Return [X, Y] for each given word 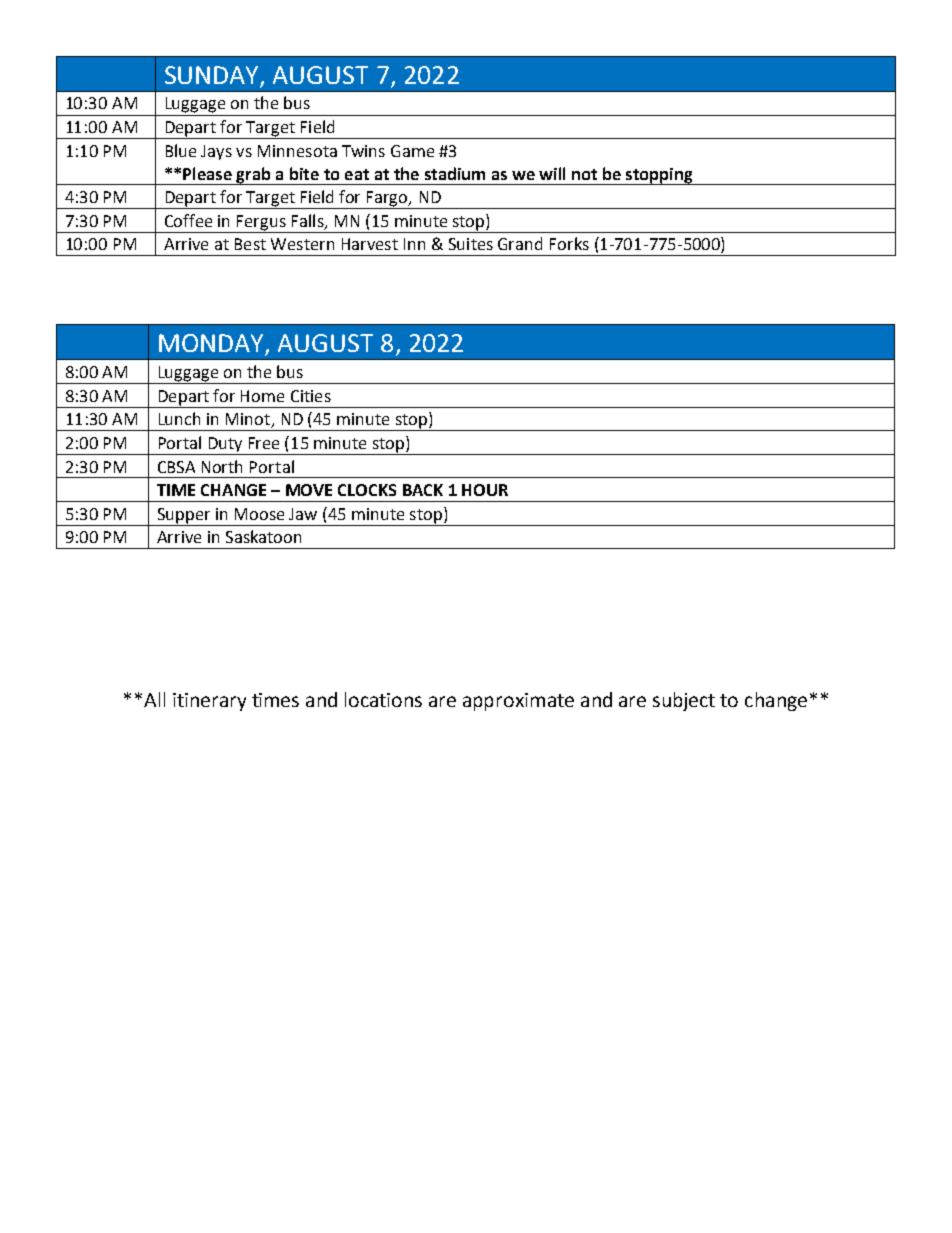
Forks [569, 243]
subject [684, 701]
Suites [471, 244]
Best [250, 244]
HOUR [485, 490]
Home [262, 396]
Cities [311, 396]
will [552, 173]
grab [253, 176]
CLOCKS [367, 490]
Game [412, 151]
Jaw [303, 514]
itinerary [209, 702]
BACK [423, 490]
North [222, 466]
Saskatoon [263, 536]
